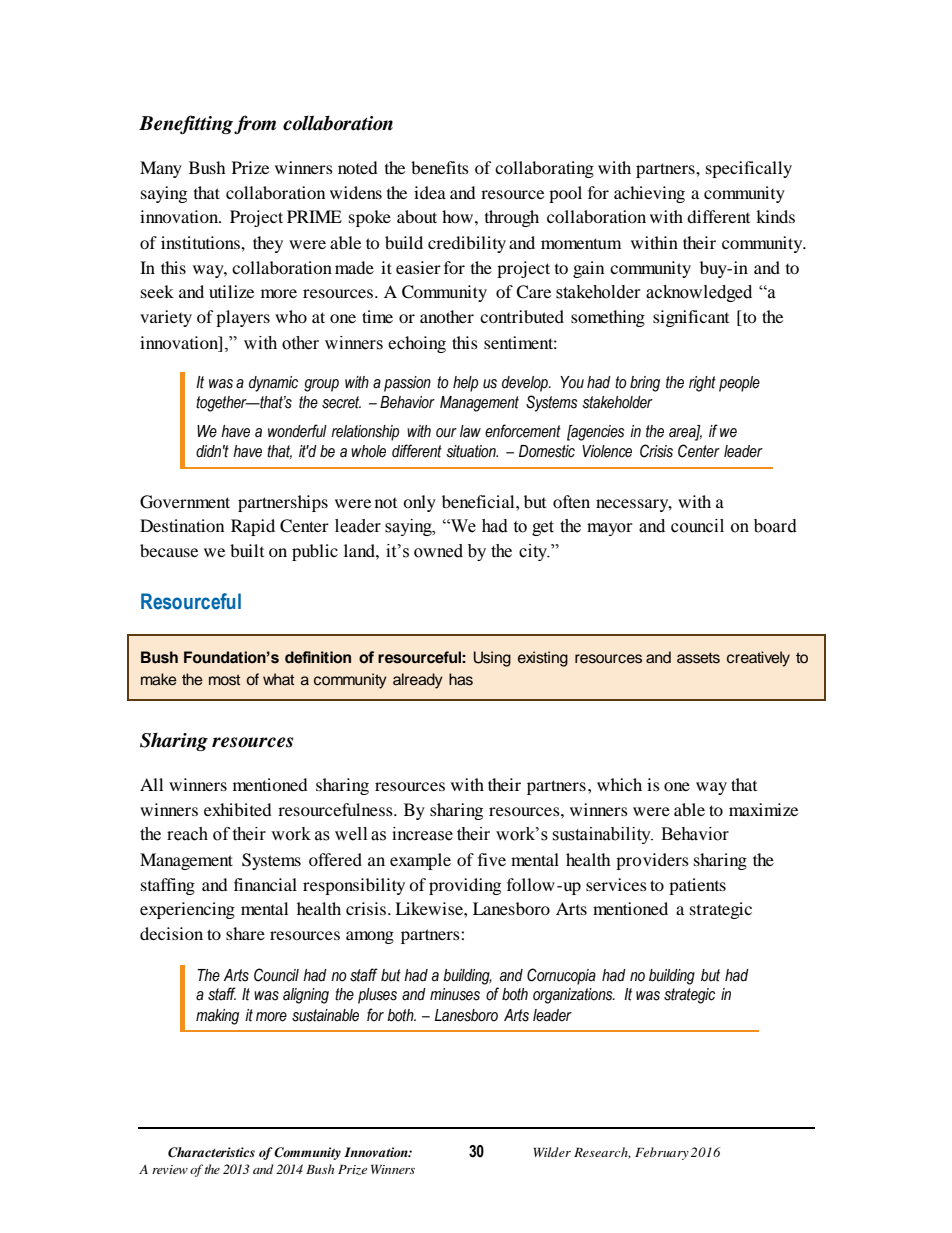 The width and height of the screenshot is (952, 1233). Describe the element at coordinates (749, 169) in the screenshot. I see `specifically` at that location.
